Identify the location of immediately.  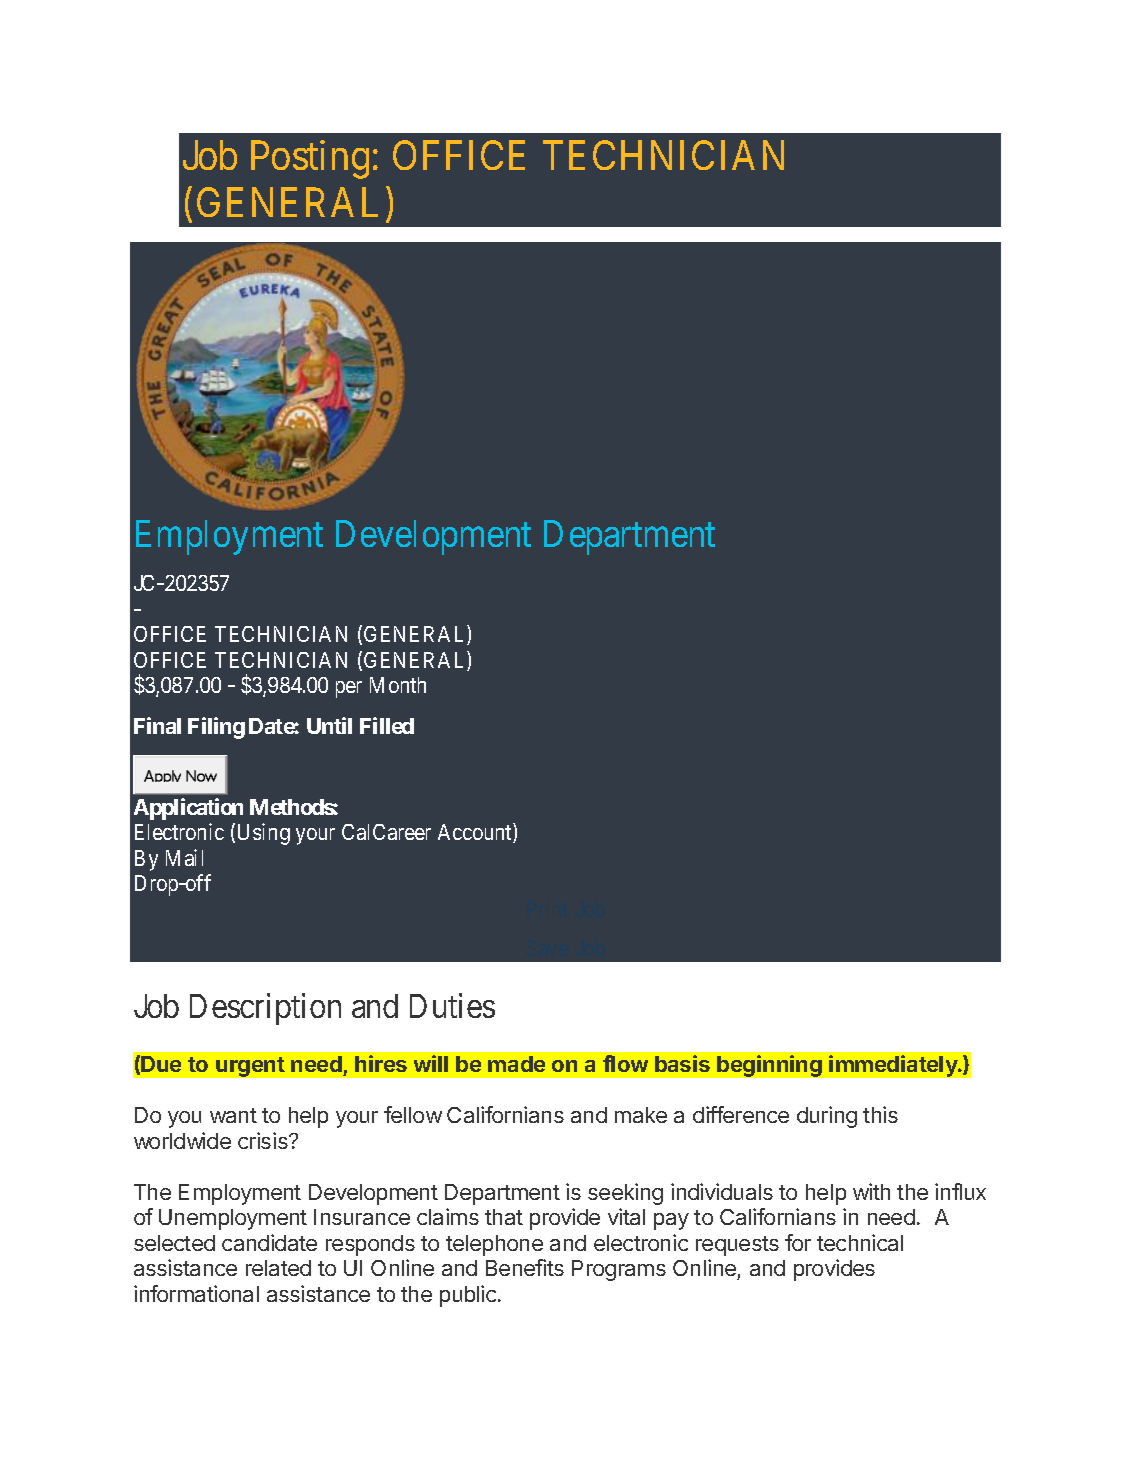
(894, 1066).
